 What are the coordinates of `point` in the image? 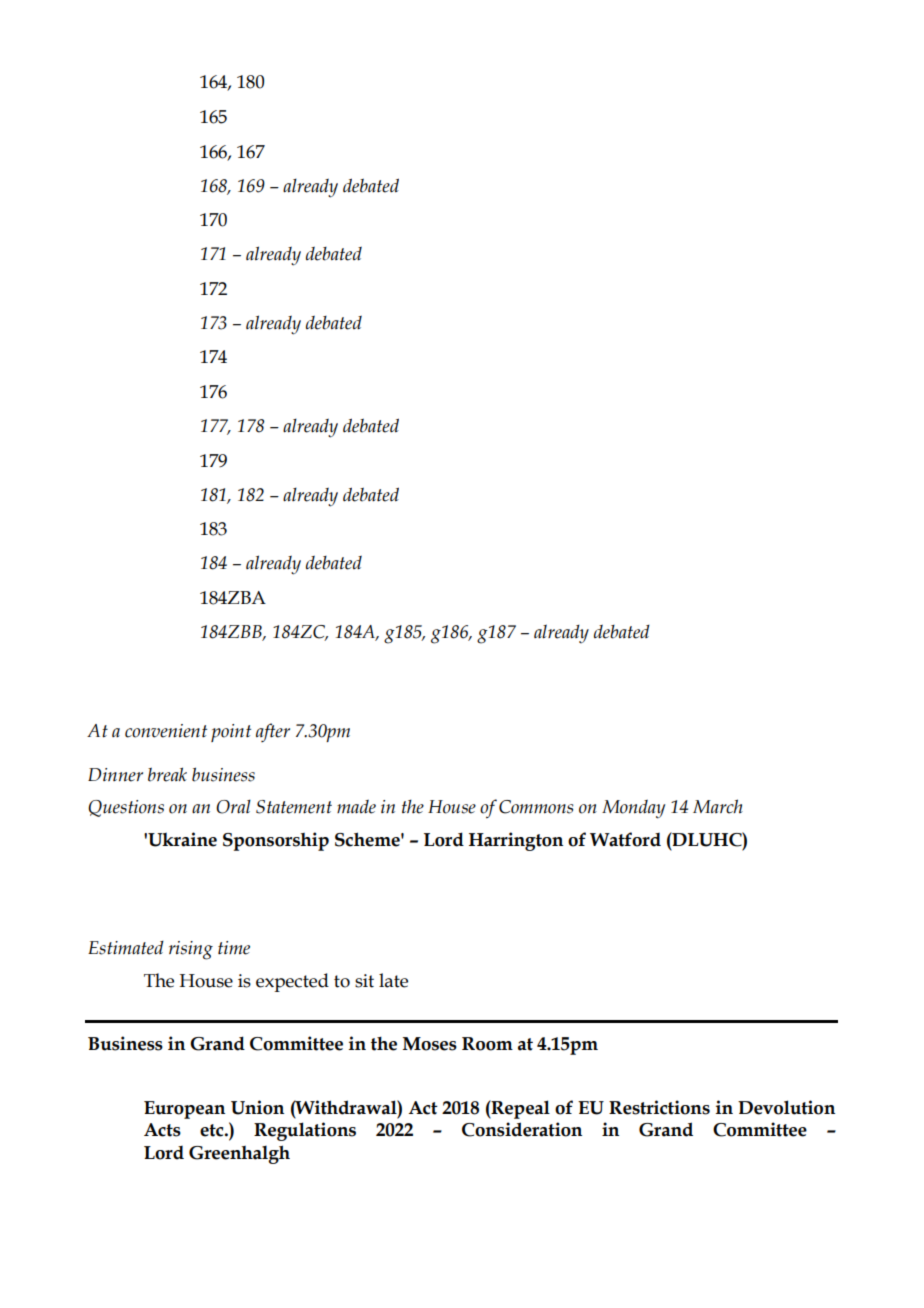 It's located at (231, 733).
